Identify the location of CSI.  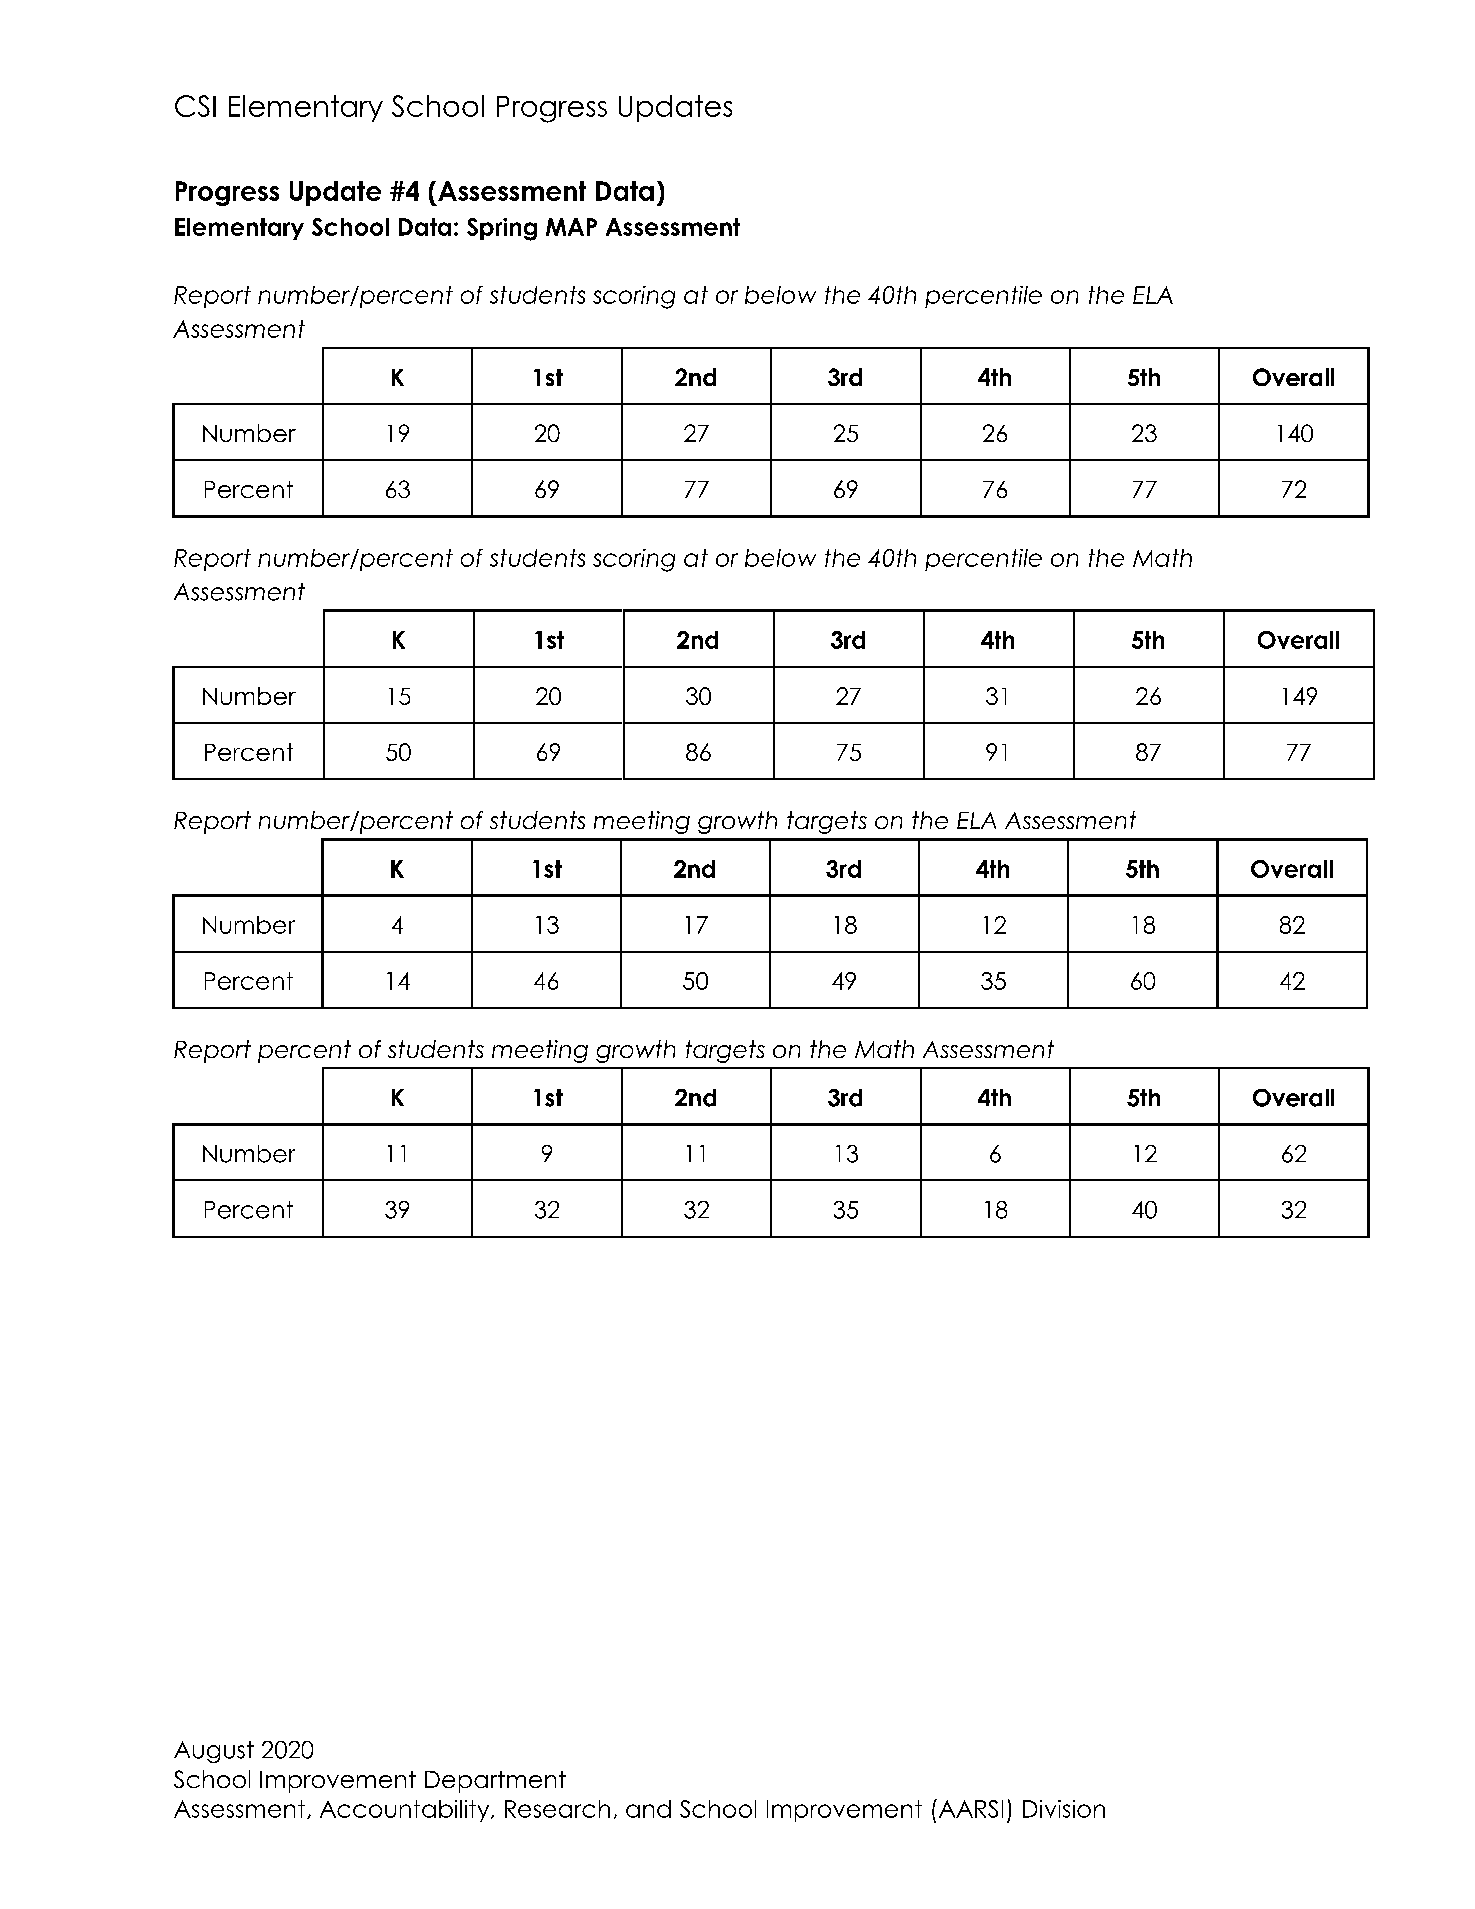
(195, 106).
